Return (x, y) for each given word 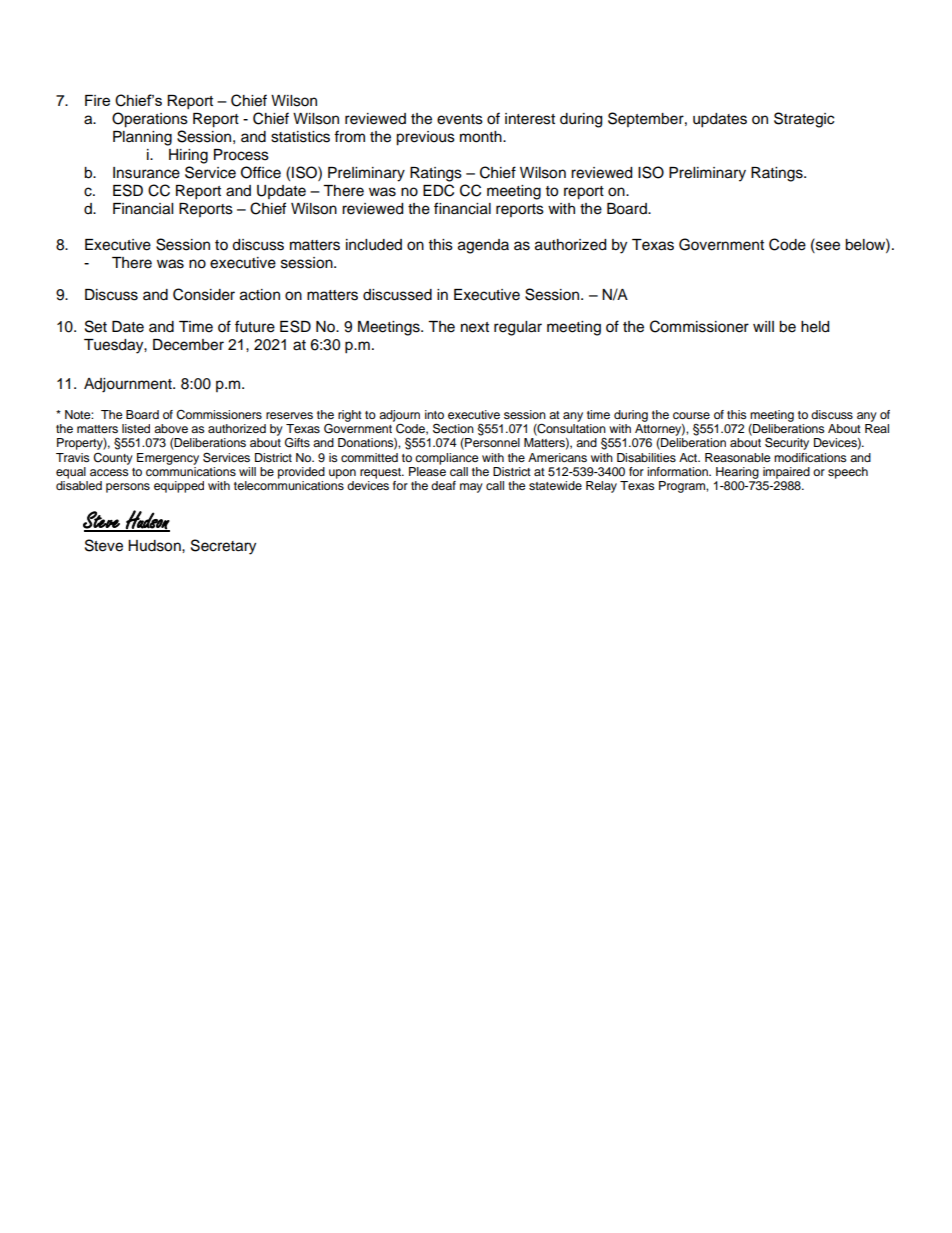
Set (96, 326)
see (827, 245)
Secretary (223, 547)
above (171, 428)
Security (787, 443)
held (815, 327)
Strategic (804, 120)
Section (453, 428)
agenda (483, 246)
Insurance (146, 173)
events (460, 119)
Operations (150, 120)
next (475, 327)
